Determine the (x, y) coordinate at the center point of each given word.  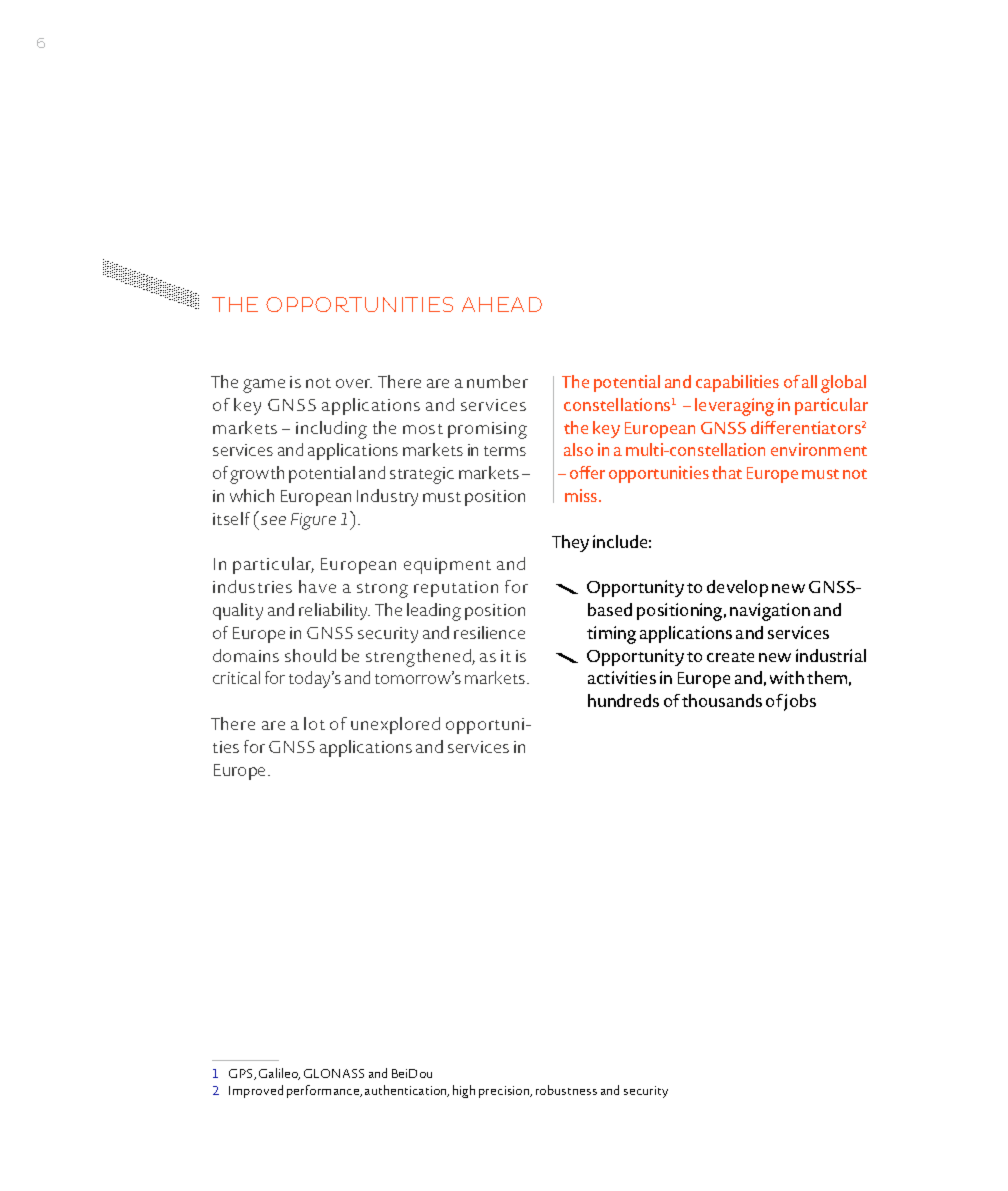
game (264, 386)
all (809, 381)
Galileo (279, 1074)
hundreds (623, 700)
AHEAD (502, 304)
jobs (800, 702)
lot (314, 723)
